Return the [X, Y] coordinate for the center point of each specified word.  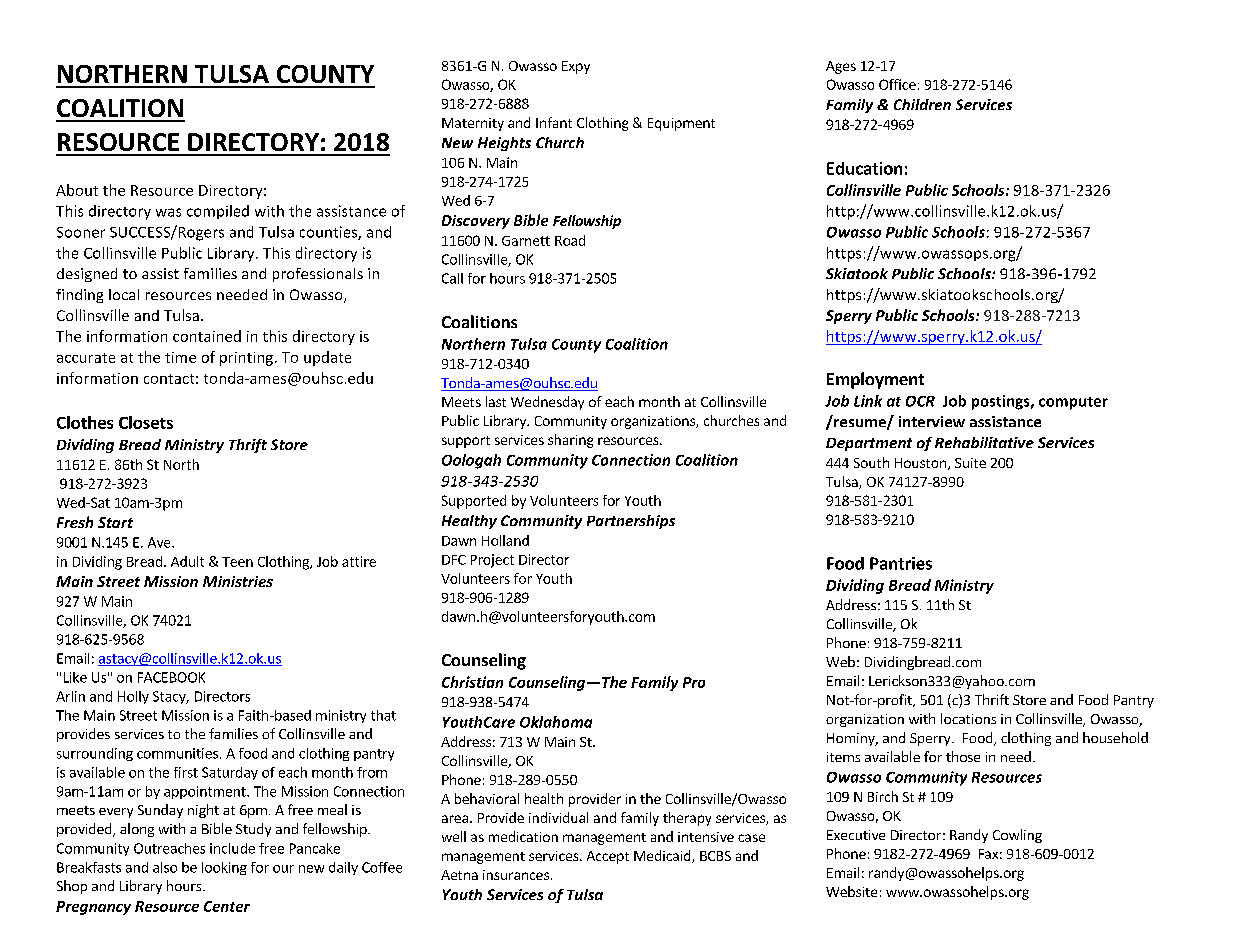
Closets [146, 422]
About [77, 190]
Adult [187, 561]
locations [968, 718]
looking [224, 868]
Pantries [901, 563]
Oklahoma [556, 722]
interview [932, 421]
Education [864, 168]
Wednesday [547, 403]
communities [177, 753]
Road [570, 240]
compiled [218, 212]
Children [922, 104]
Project [492, 561]
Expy [576, 67]
